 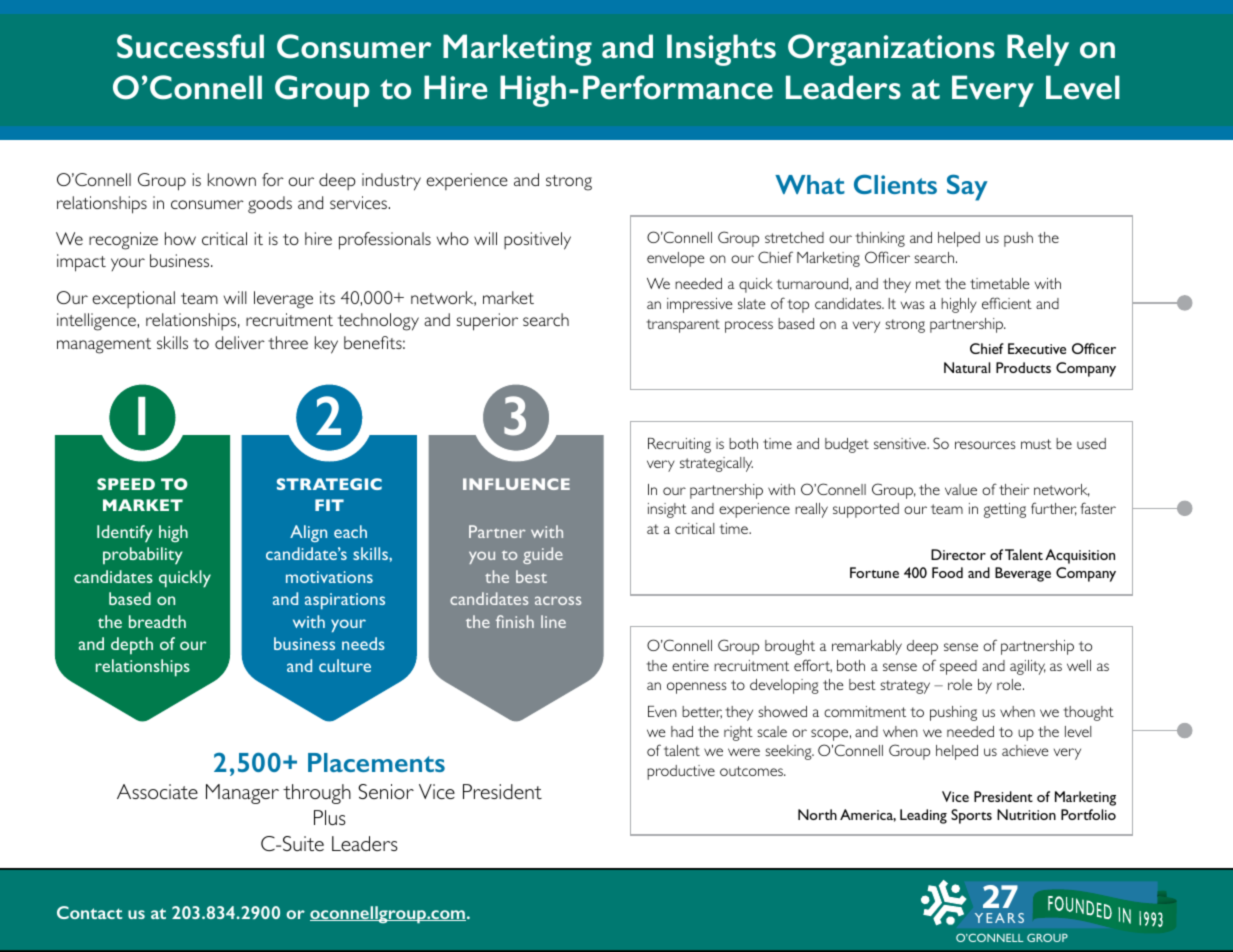 What do you see at coordinates (89, 912) in the screenshot?
I see `Contact` at bounding box center [89, 912].
